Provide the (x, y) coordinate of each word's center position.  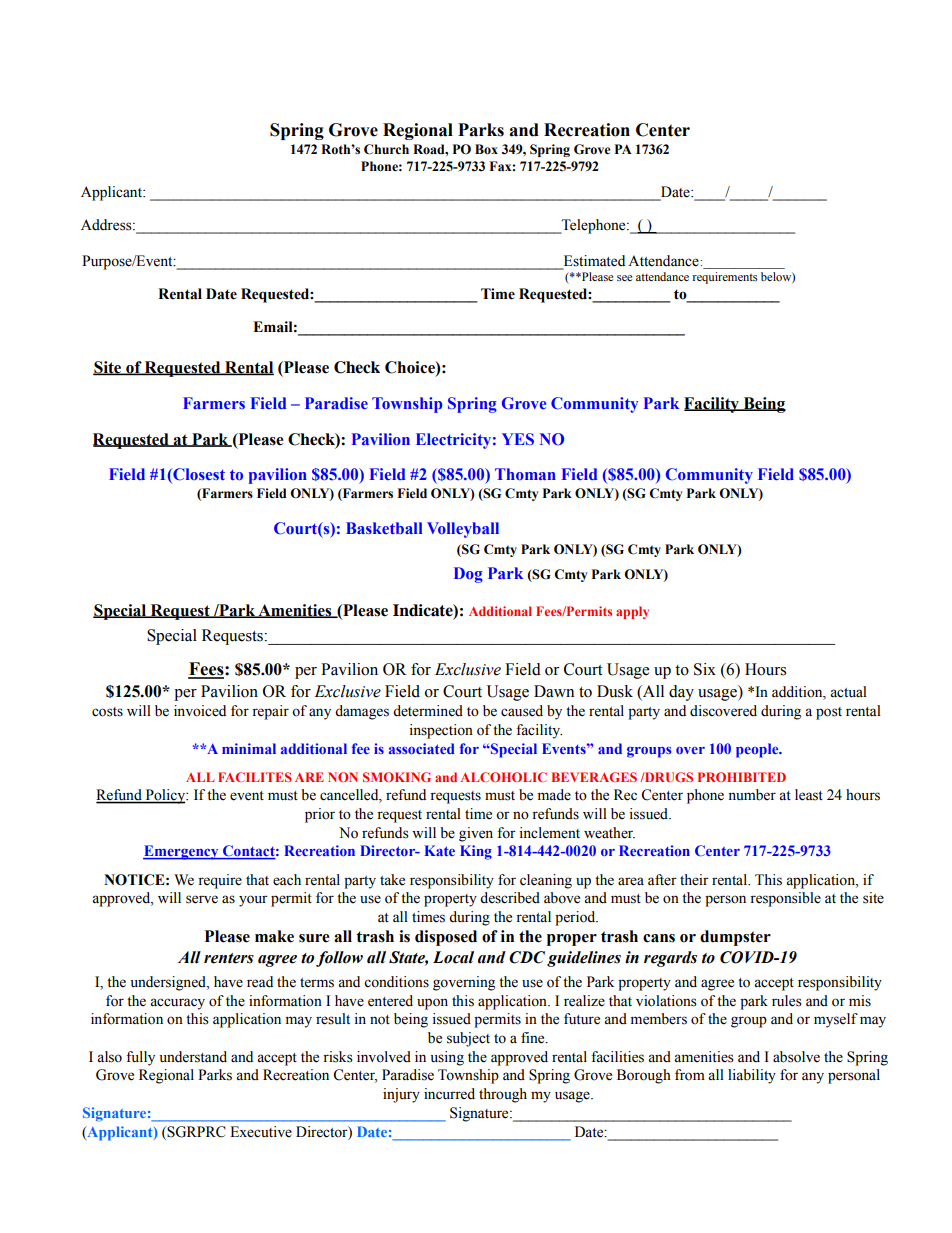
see (624, 278)
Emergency (182, 852)
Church (386, 149)
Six (705, 669)
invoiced (200, 711)
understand (193, 1057)
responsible (785, 899)
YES (518, 439)
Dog (468, 575)
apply (632, 612)
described (510, 898)
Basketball (384, 528)
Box (486, 149)
